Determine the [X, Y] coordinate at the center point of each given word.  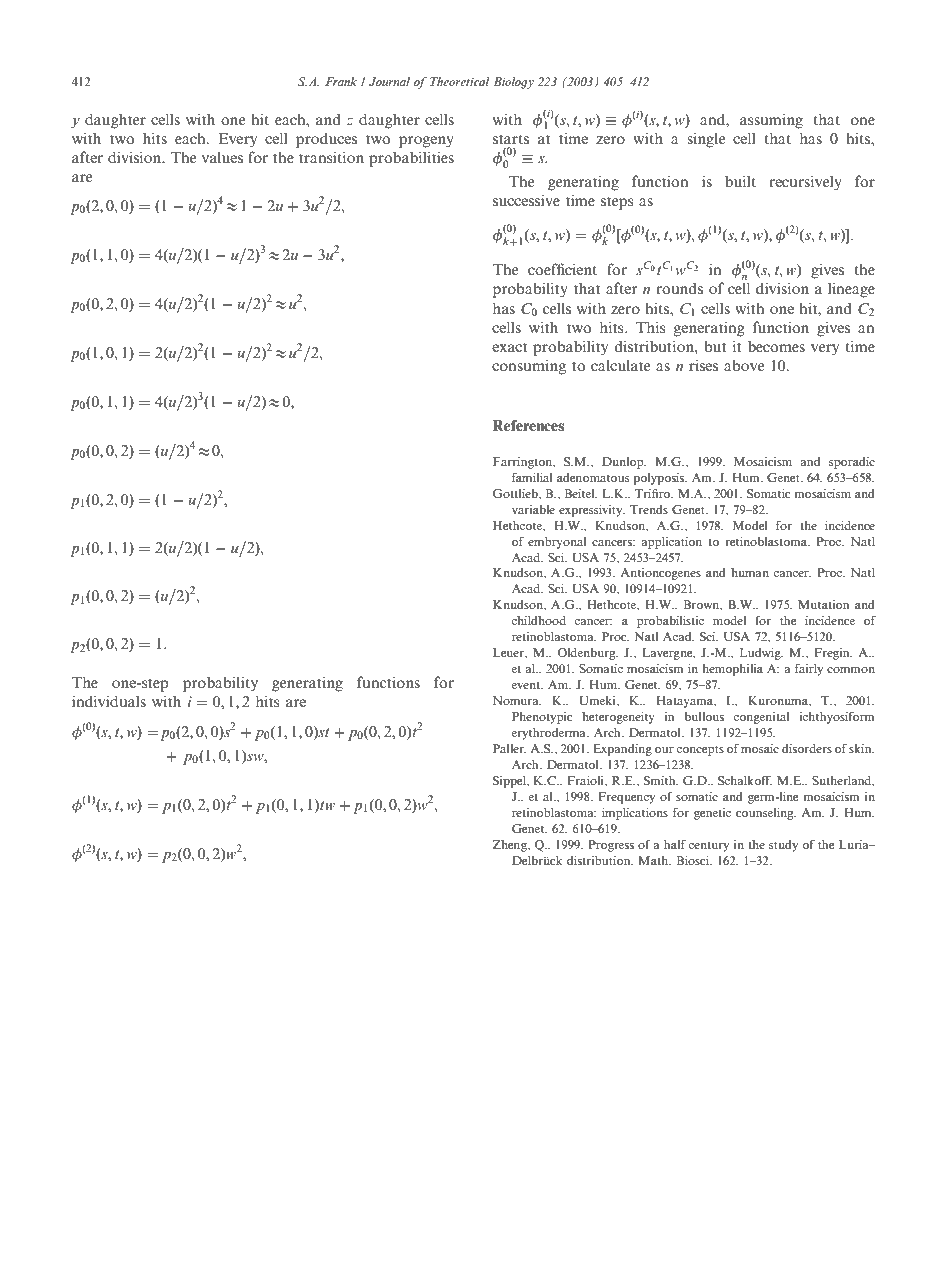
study [783, 846]
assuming [771, 121]
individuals [109, 701]
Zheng [510, 846]
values [222, 157]
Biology [513, 83]
